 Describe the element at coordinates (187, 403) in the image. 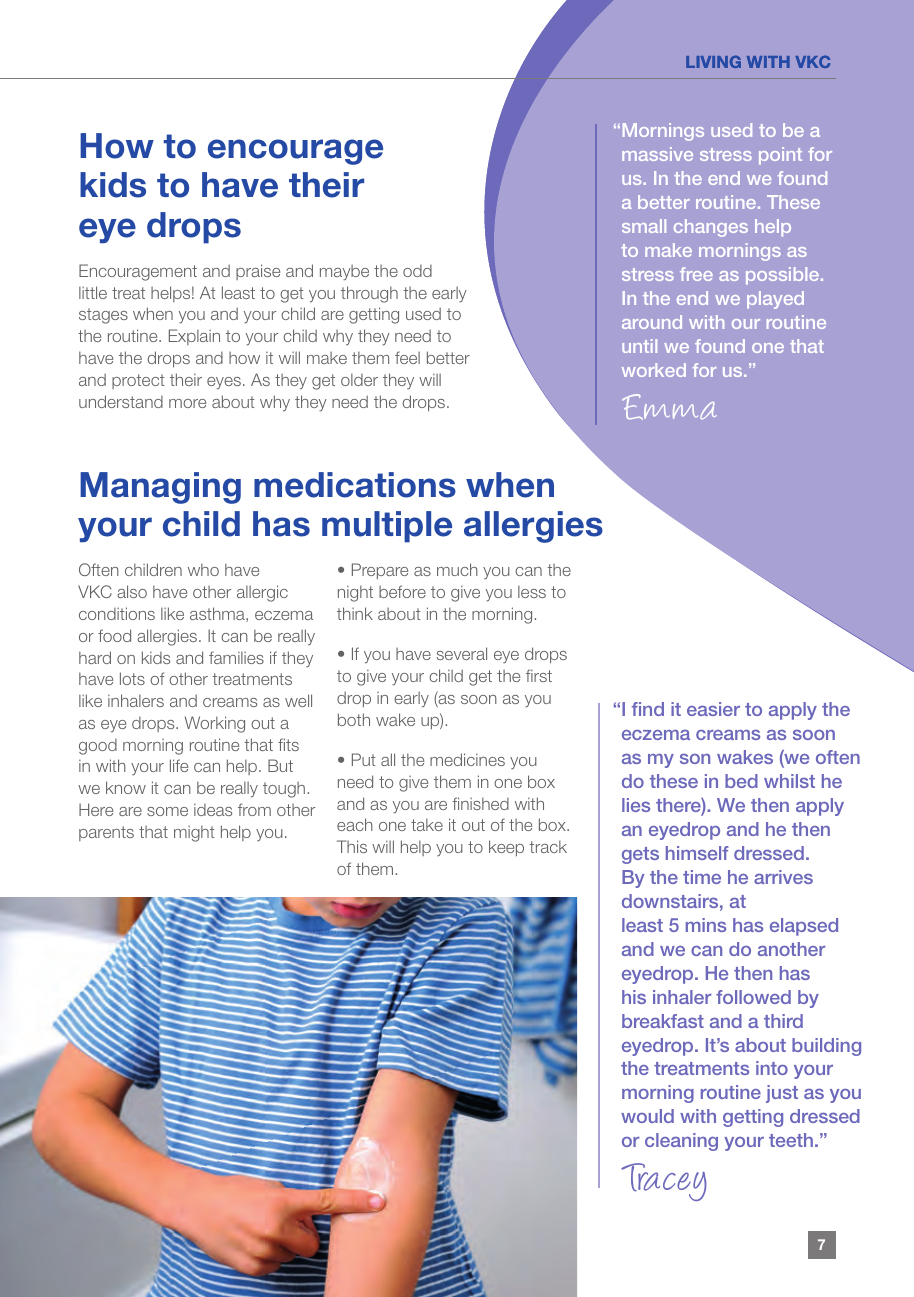

I see `more` at that location.
